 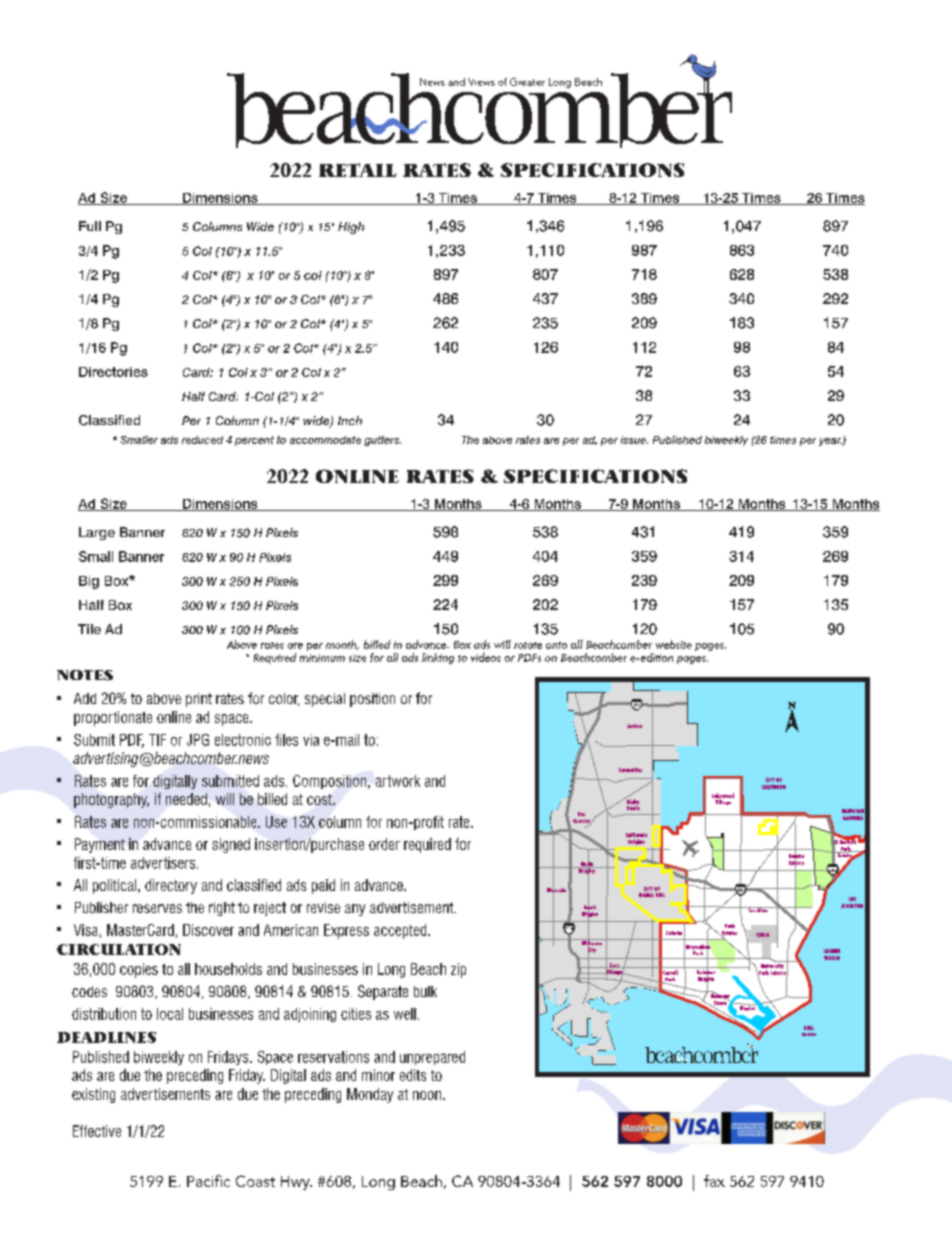 I want to click on Pacific, so click(x=208, y=1181).
